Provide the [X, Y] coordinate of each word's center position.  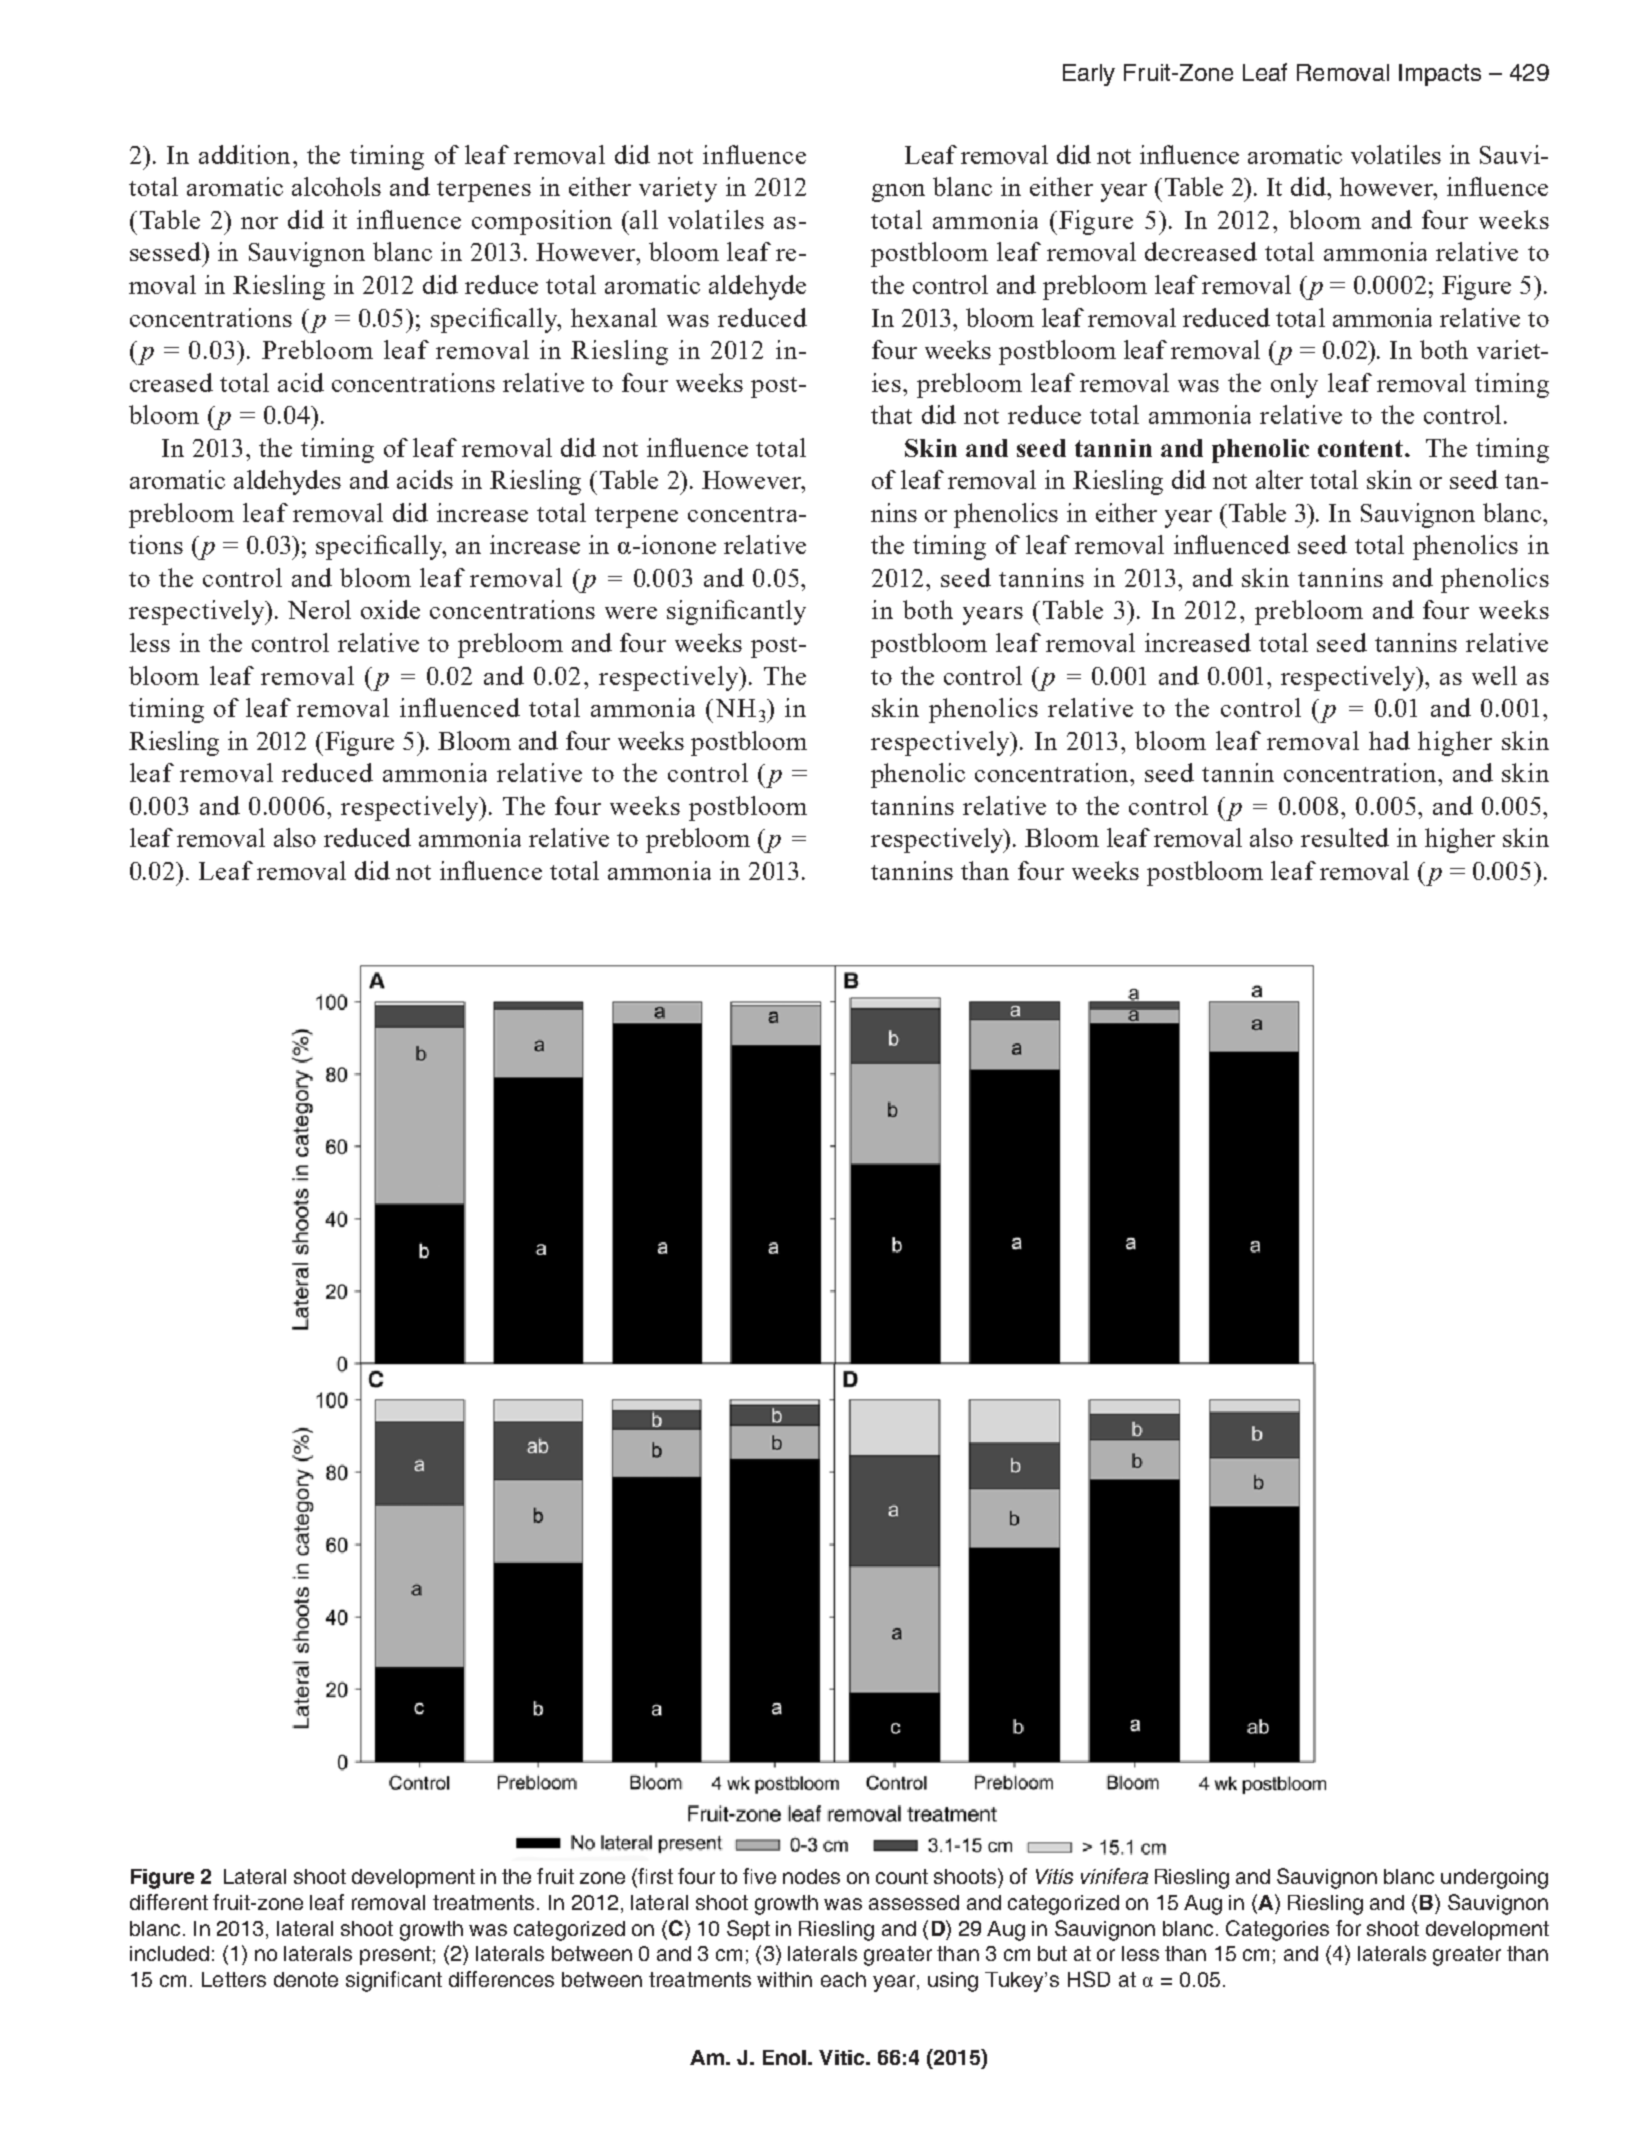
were [631, 613]
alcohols [336, 186]
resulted [1345, 837]
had [1389, 740]
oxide [390, 609]
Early [1089, 75]
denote [306, 1979]
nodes [811, 1876]
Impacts [1440, 75]
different [169, 1902]
